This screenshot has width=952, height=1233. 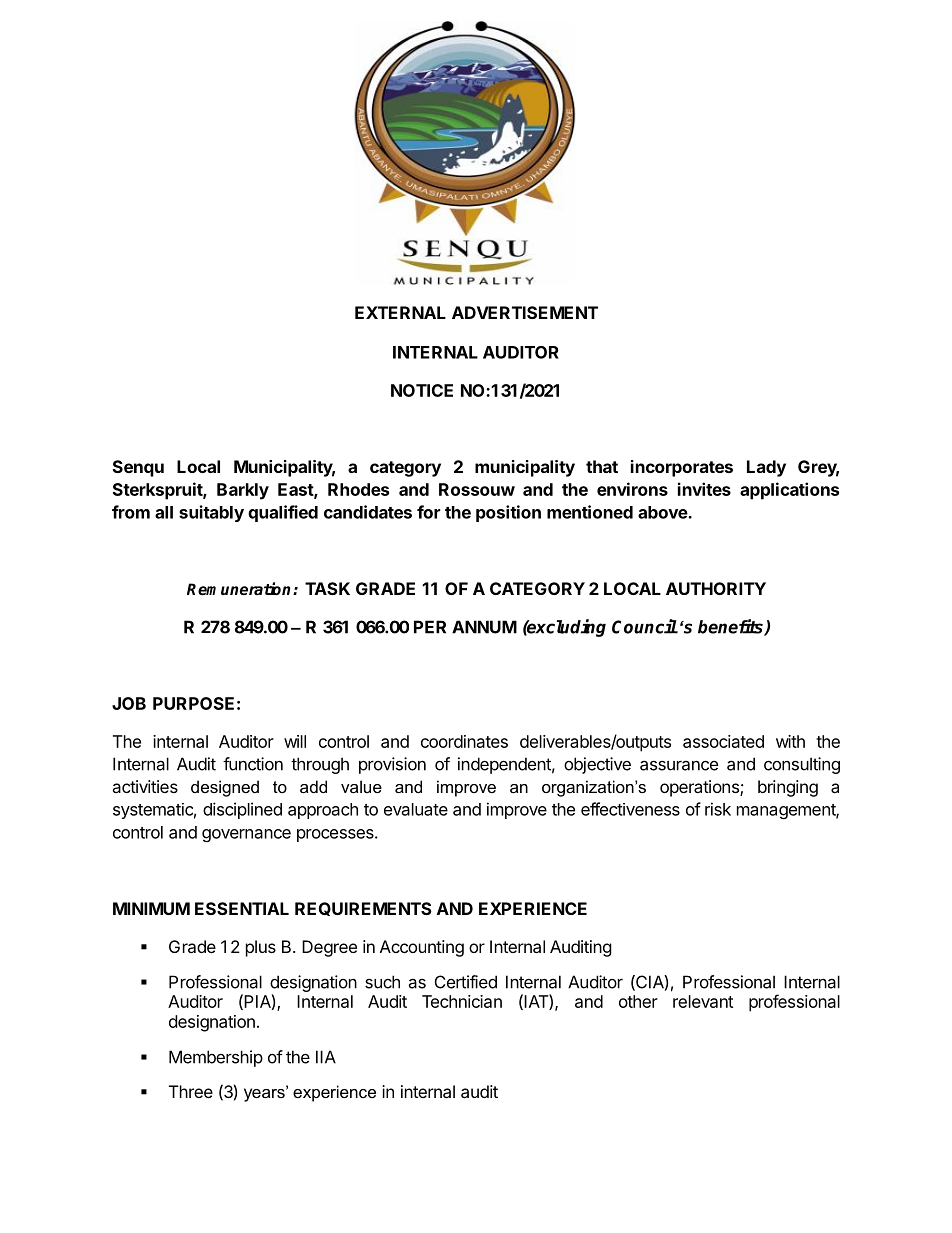 I want to click on risk, so click(x=718, y=809).
